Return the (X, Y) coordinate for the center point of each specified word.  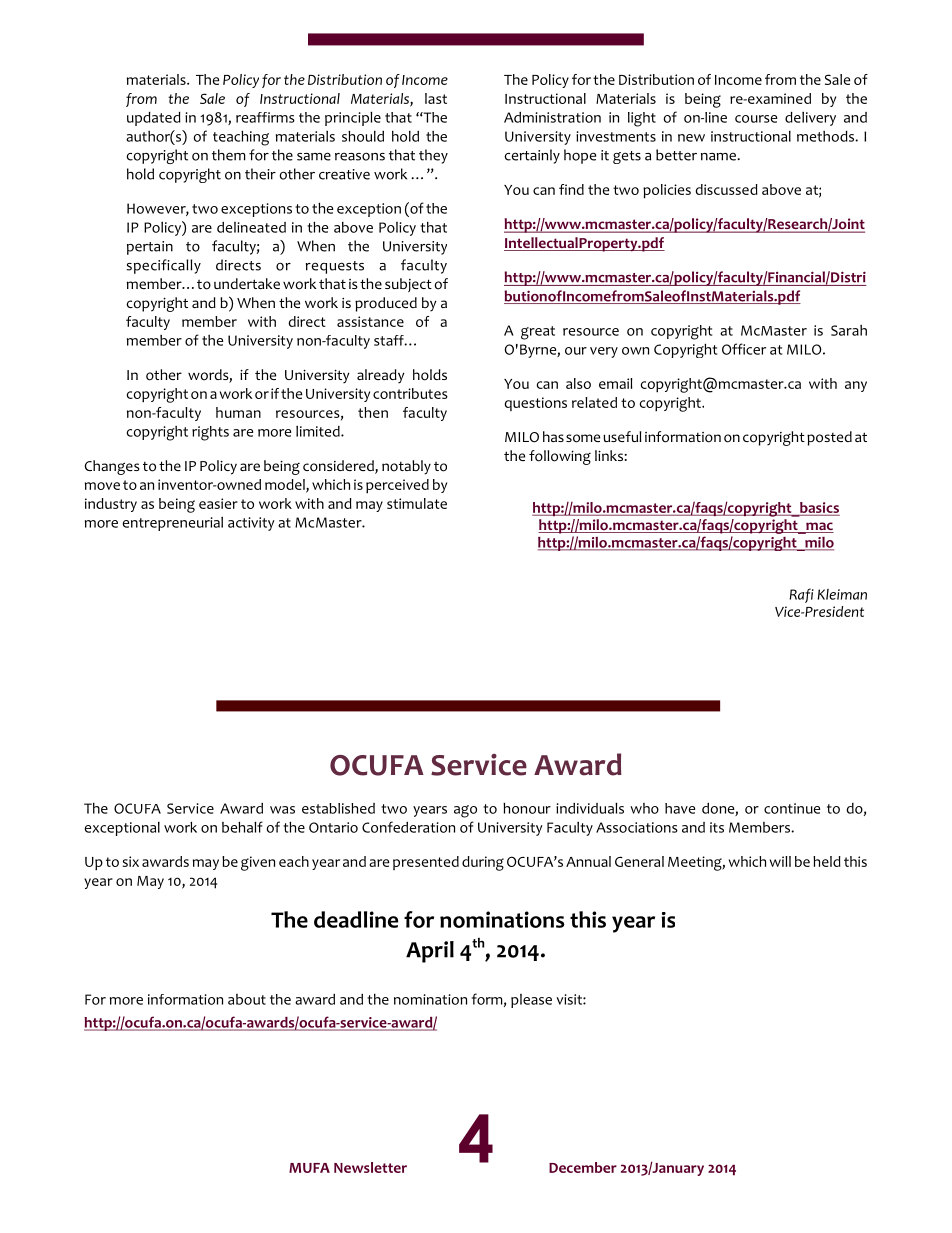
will (780, 861)
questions (535, 404)
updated (154, 119)
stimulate (417, 503)
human (238, 412)
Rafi (801, 595)
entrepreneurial (173, 524)
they (433, 156)
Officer (744, 349)
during (483, 863)
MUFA (309, 1168)
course (756, 119)
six (131, 861)
